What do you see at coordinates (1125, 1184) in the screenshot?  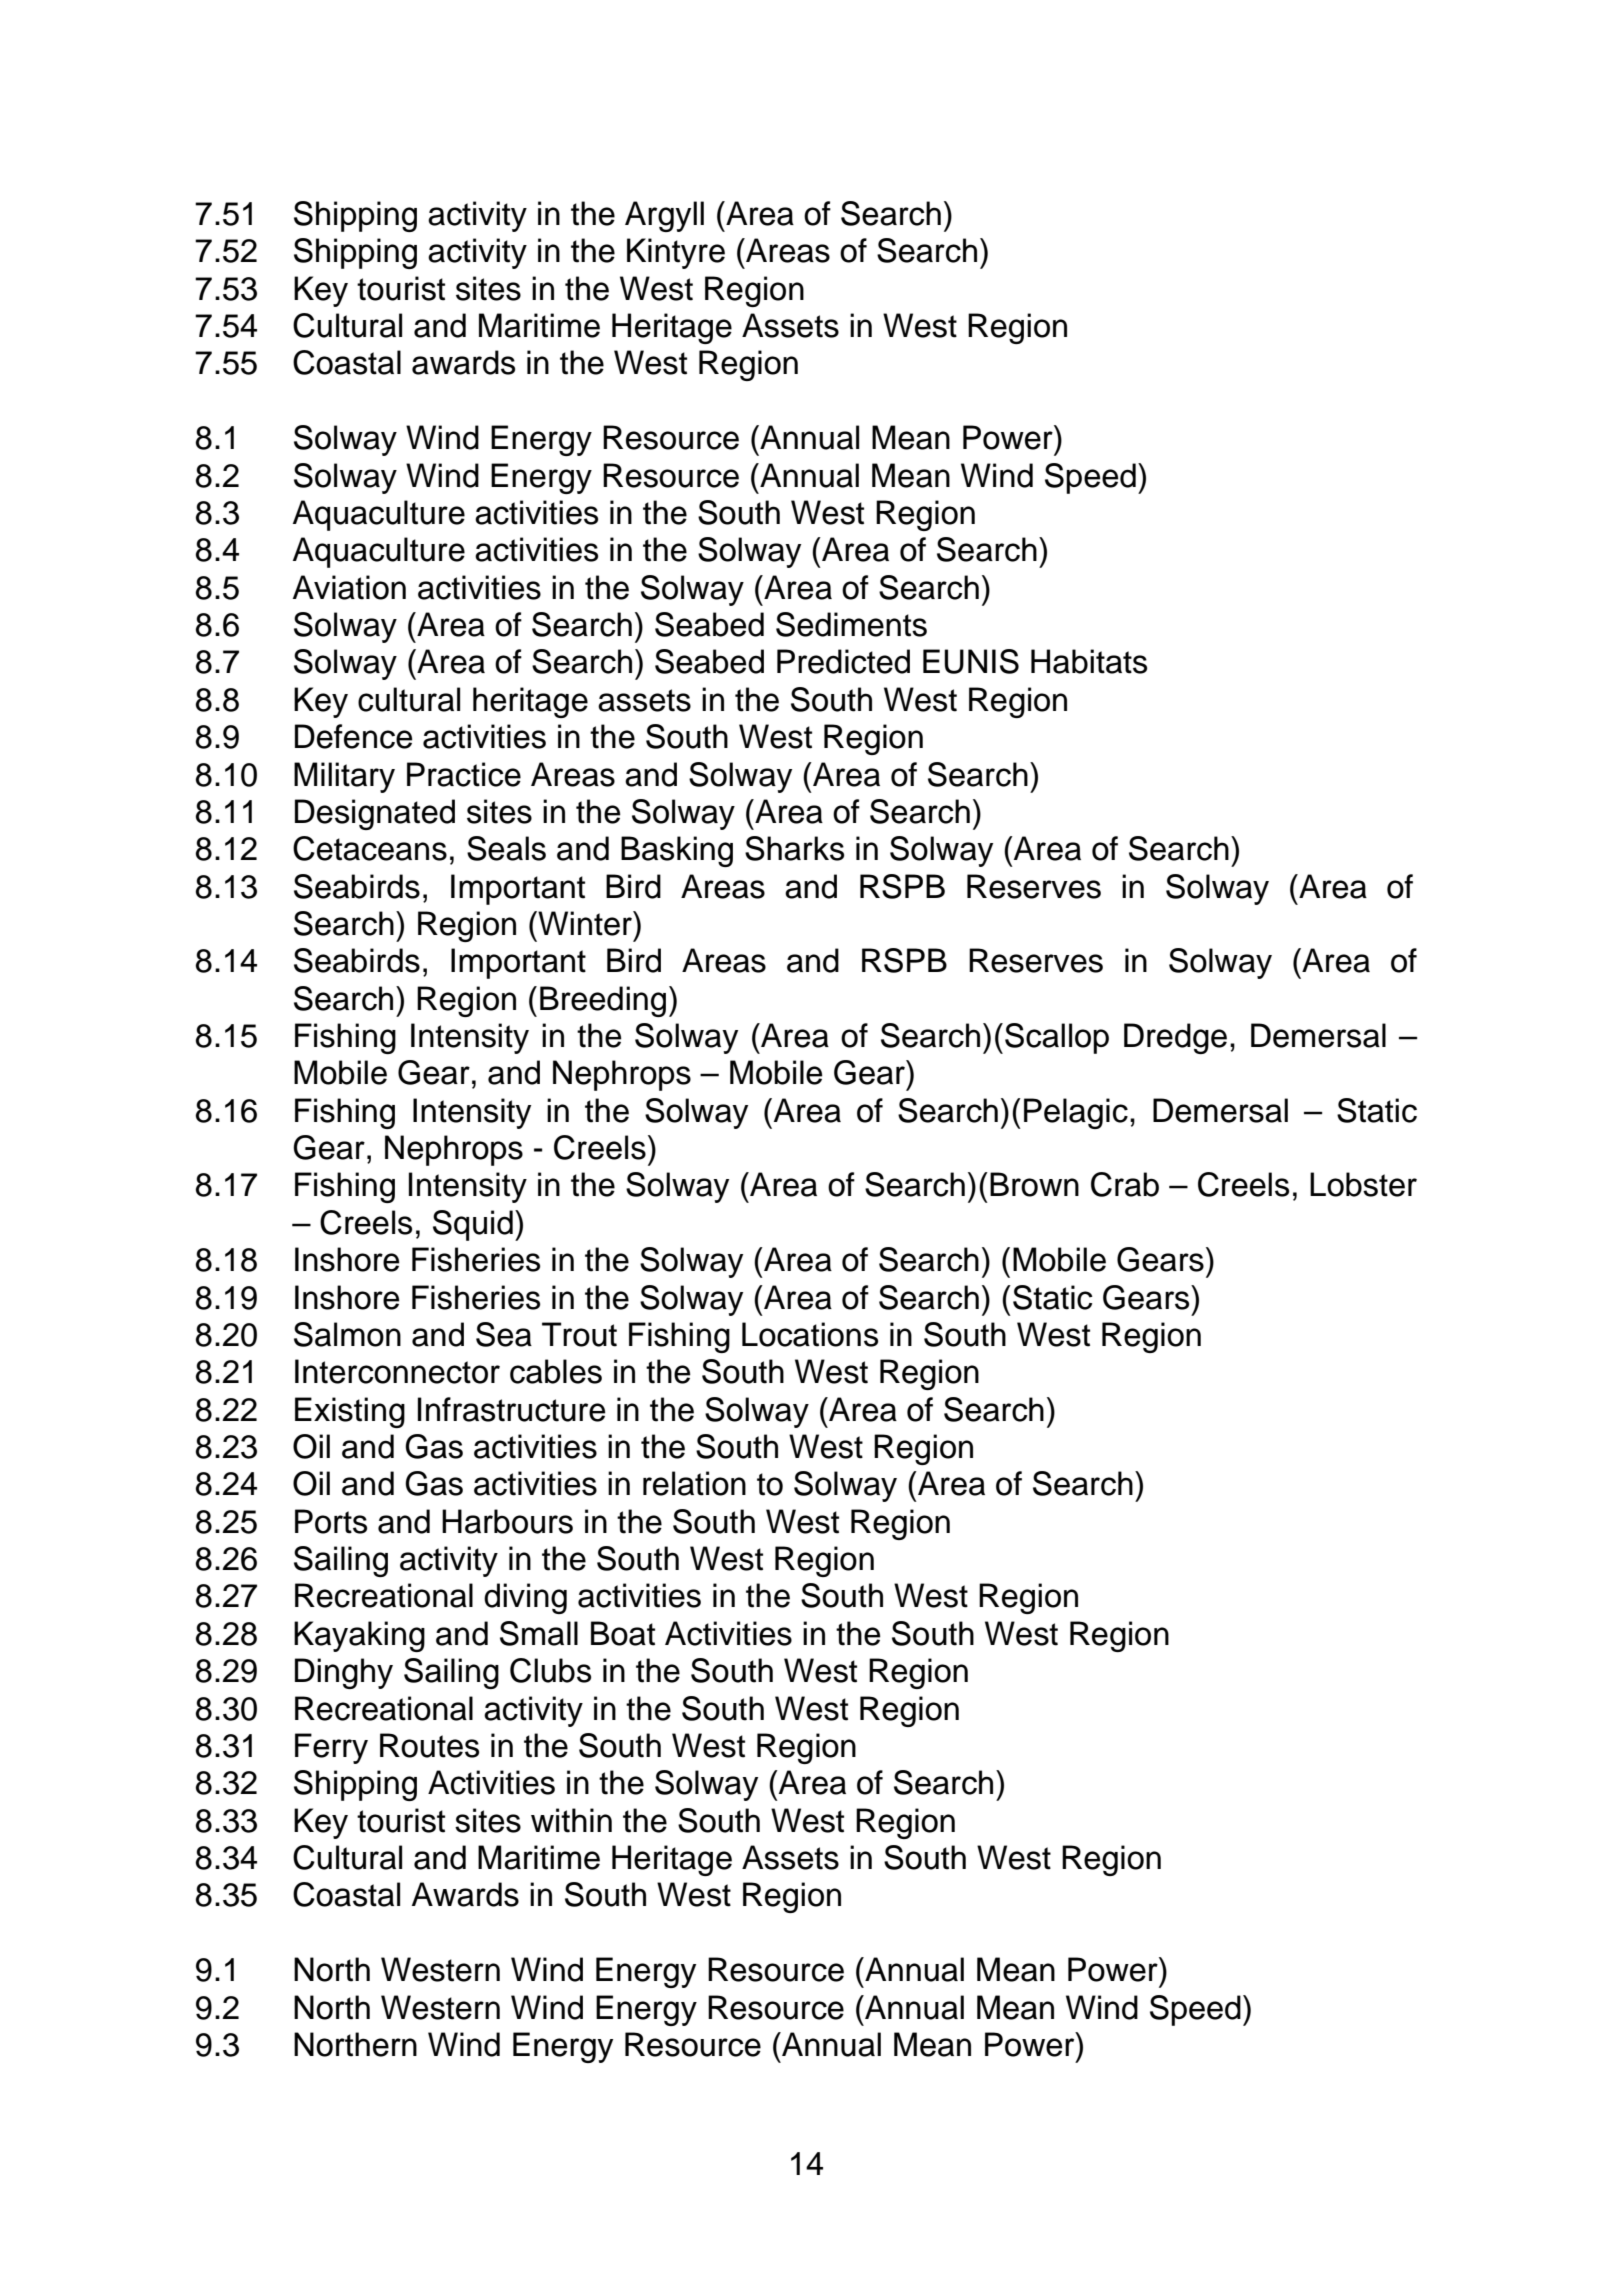 I see `Crab` at bounding box center [1125, 1184].
